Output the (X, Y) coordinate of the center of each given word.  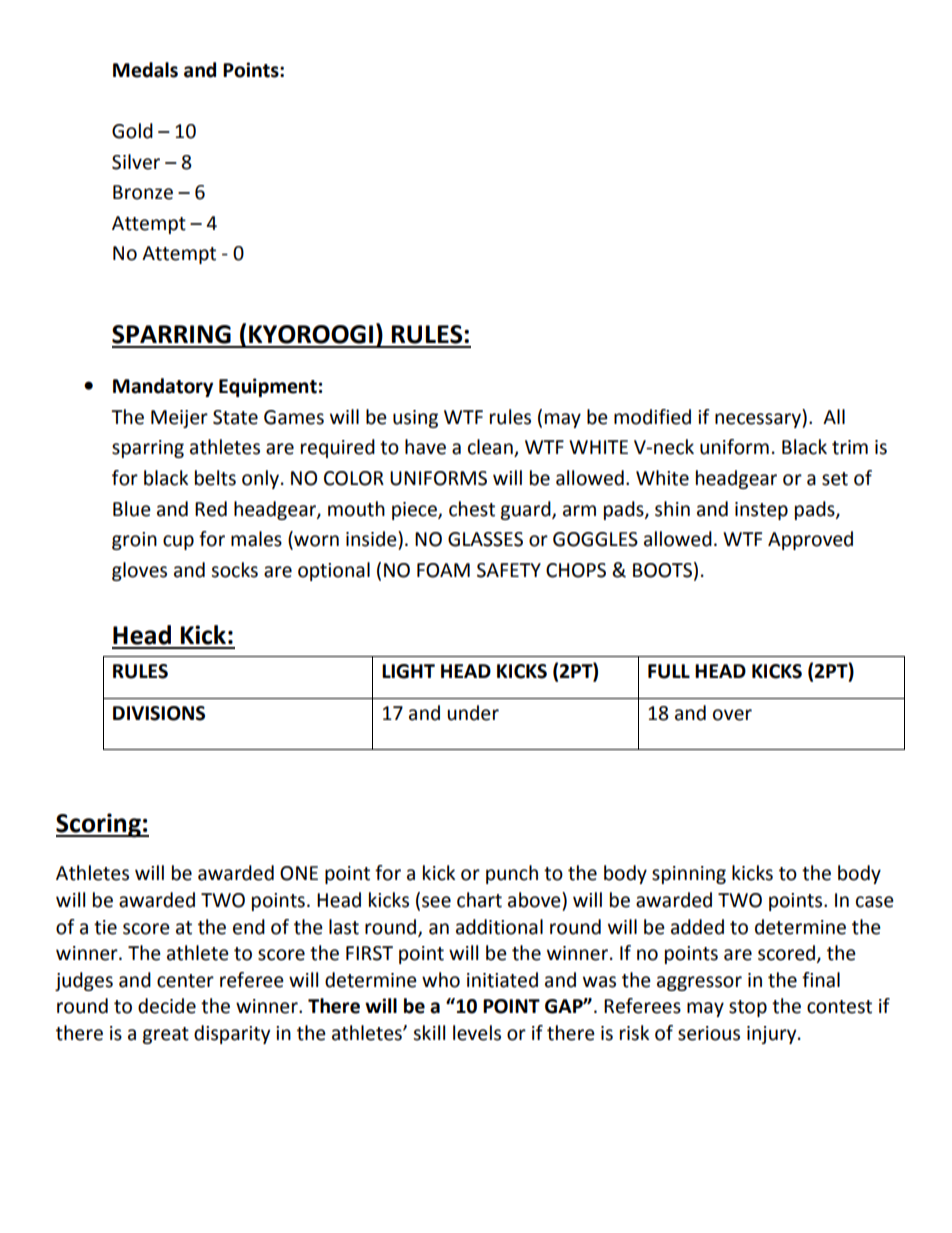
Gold (132, 131)
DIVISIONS (159, 713)
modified (652, 417)
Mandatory (163, 387)
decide (167, 1006)
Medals (145, 70)
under (473, 713)
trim (850, 447)
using (415, 419)
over (732, 715)
